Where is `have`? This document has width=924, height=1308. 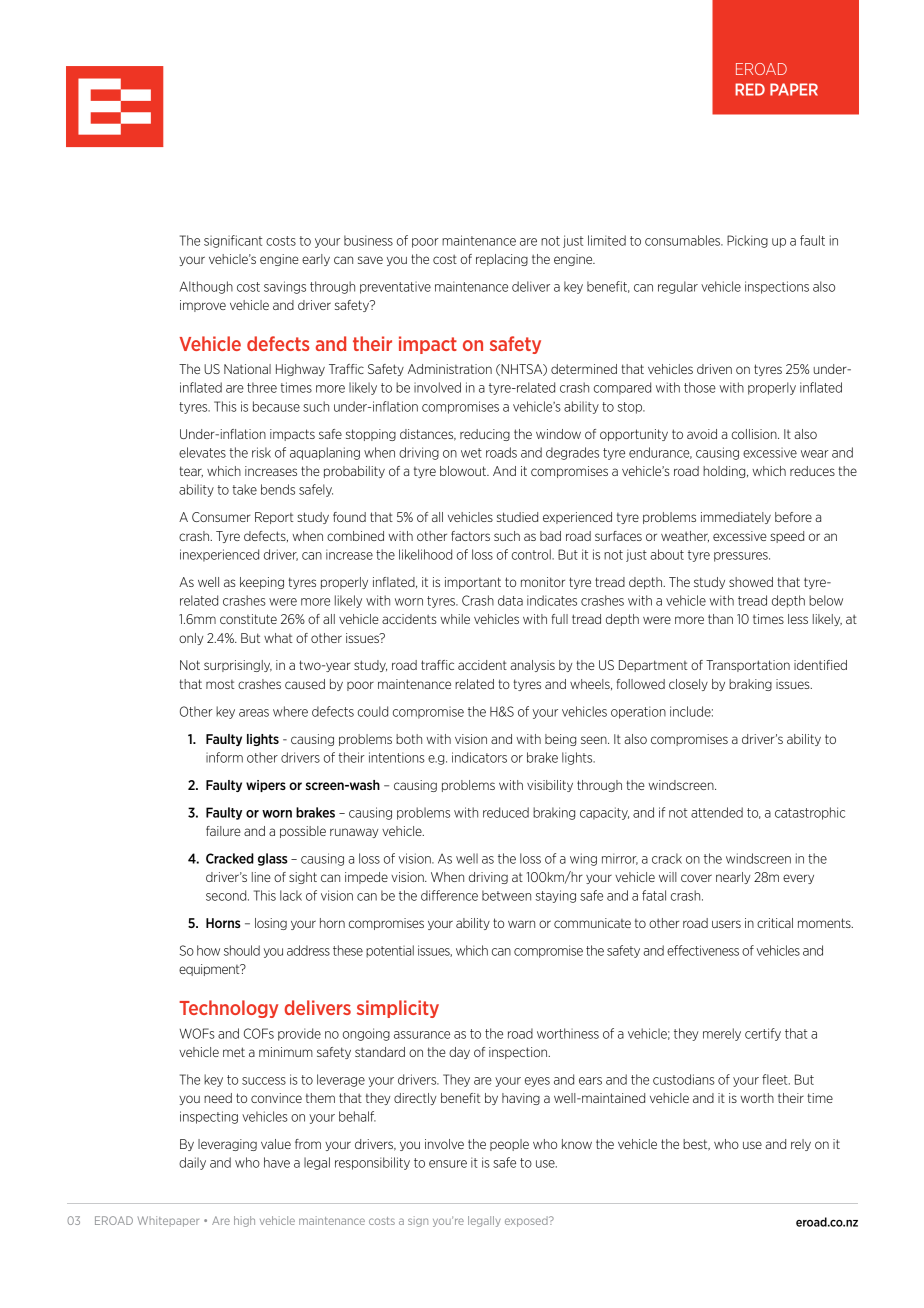 have is located at coordinates (277, 1162).
